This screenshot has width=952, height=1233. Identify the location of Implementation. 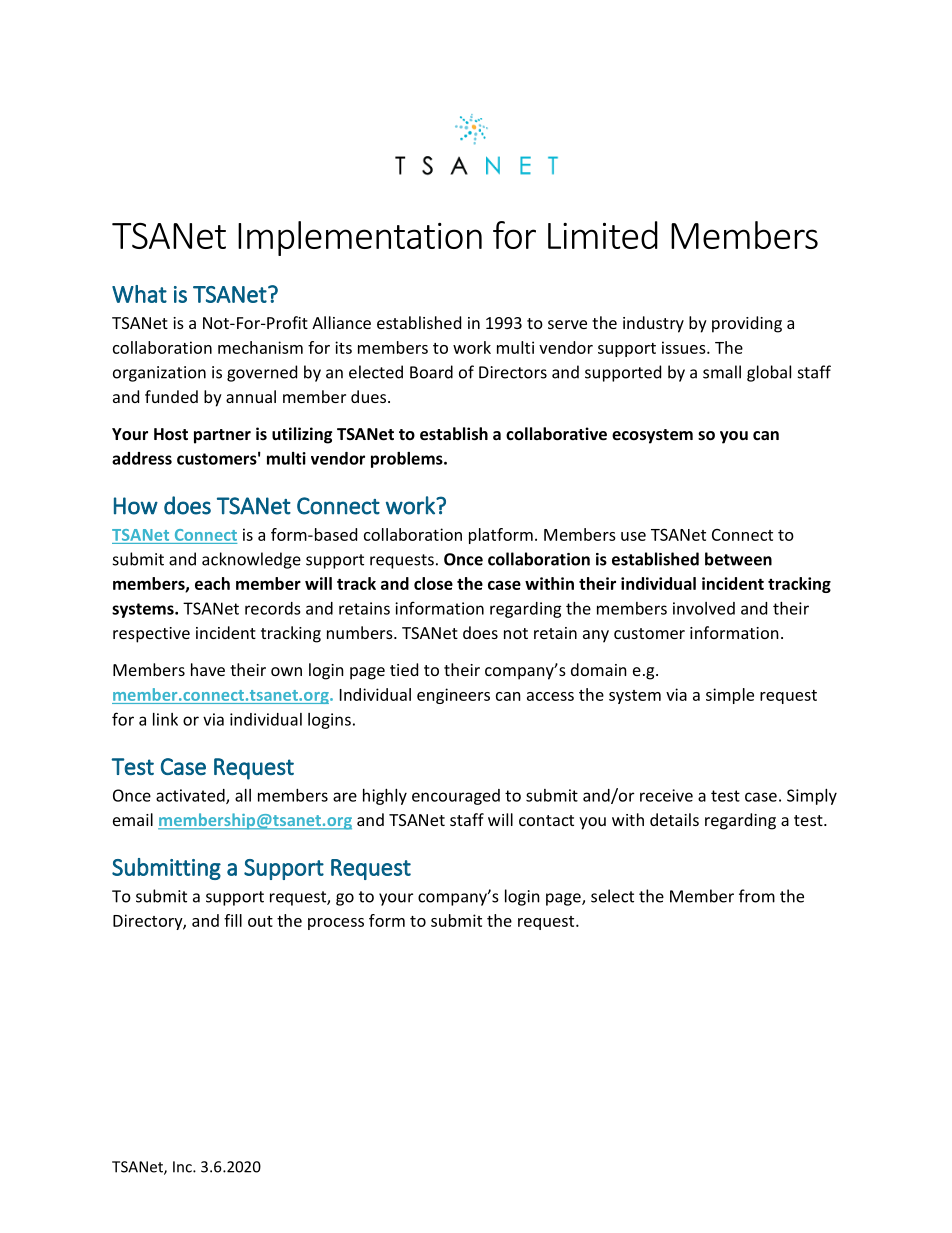
(360, 238).
